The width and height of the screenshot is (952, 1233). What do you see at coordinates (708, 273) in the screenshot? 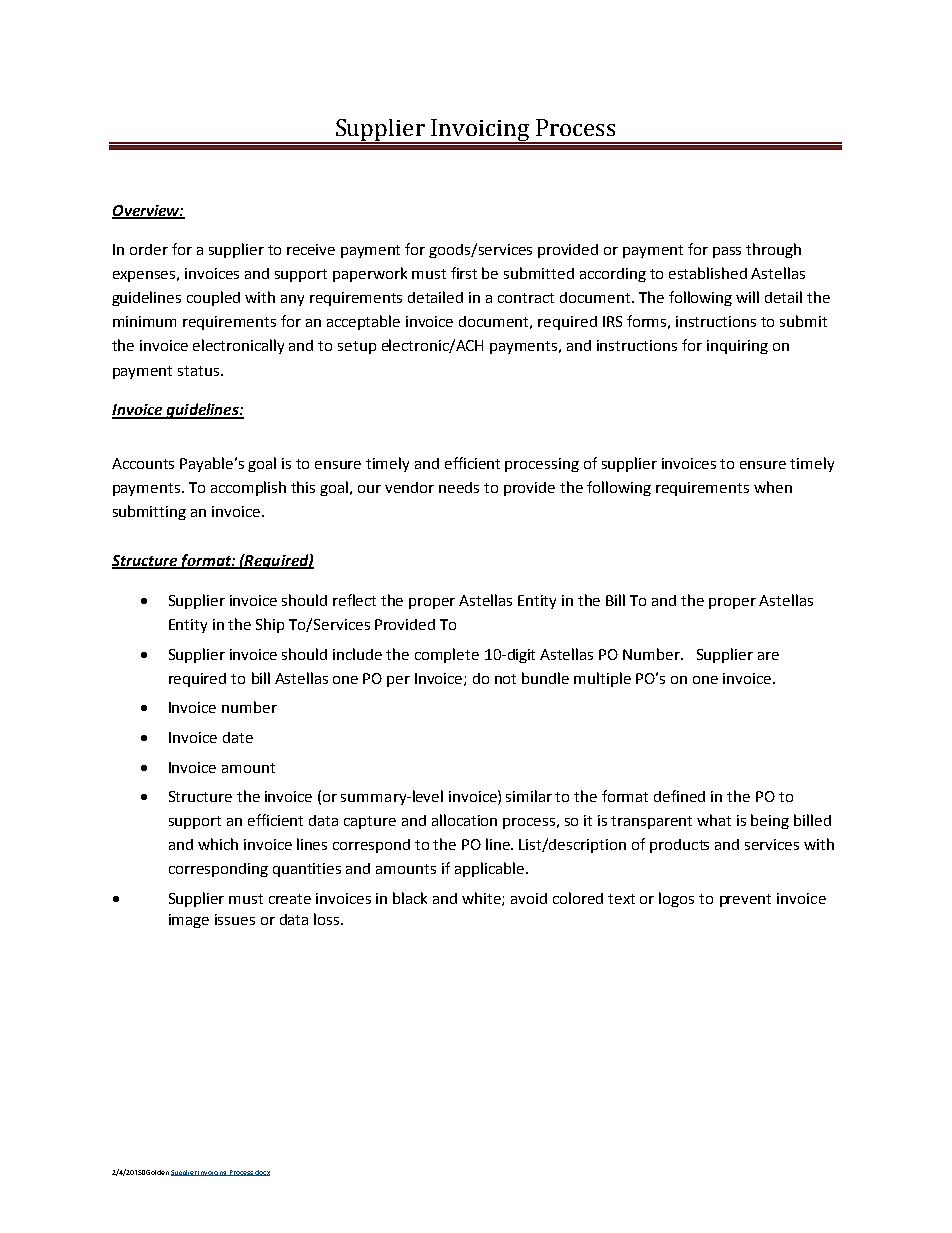
I see `established` at bounding box center [708, 273].
